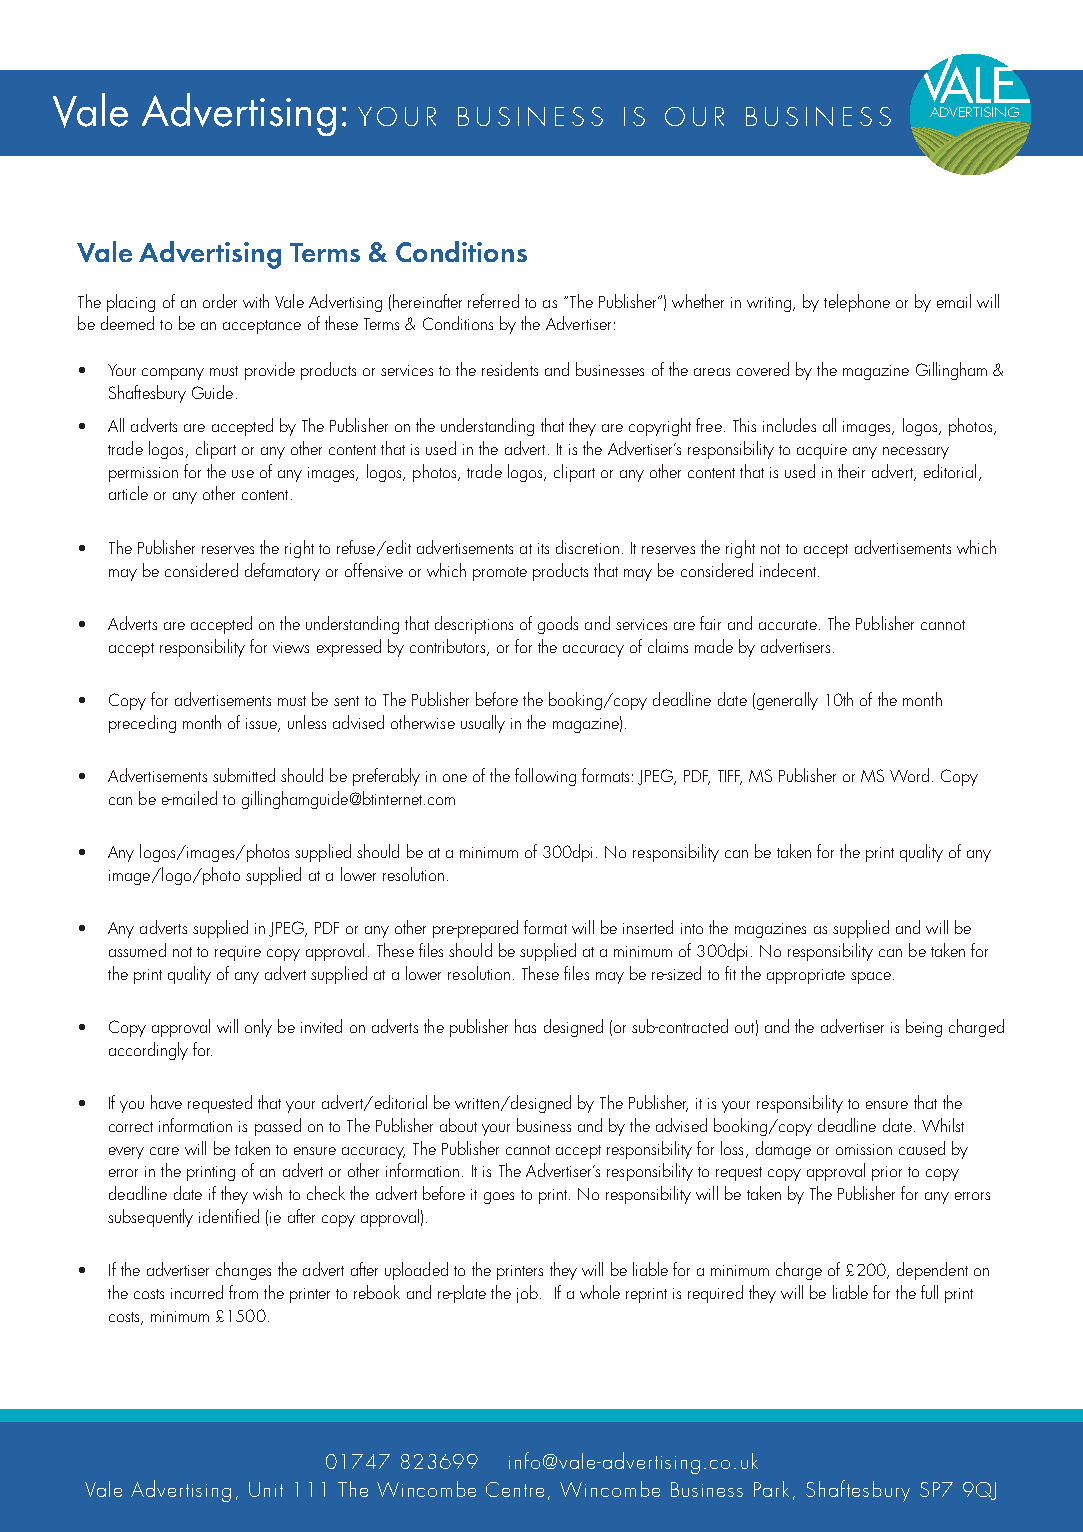 Image resolution: width=1083 pixels, height=1532 pixels. What do you see at coordinates (266, 1489) in the document?
I see `Unit` at bounding box center [266, 1489].
